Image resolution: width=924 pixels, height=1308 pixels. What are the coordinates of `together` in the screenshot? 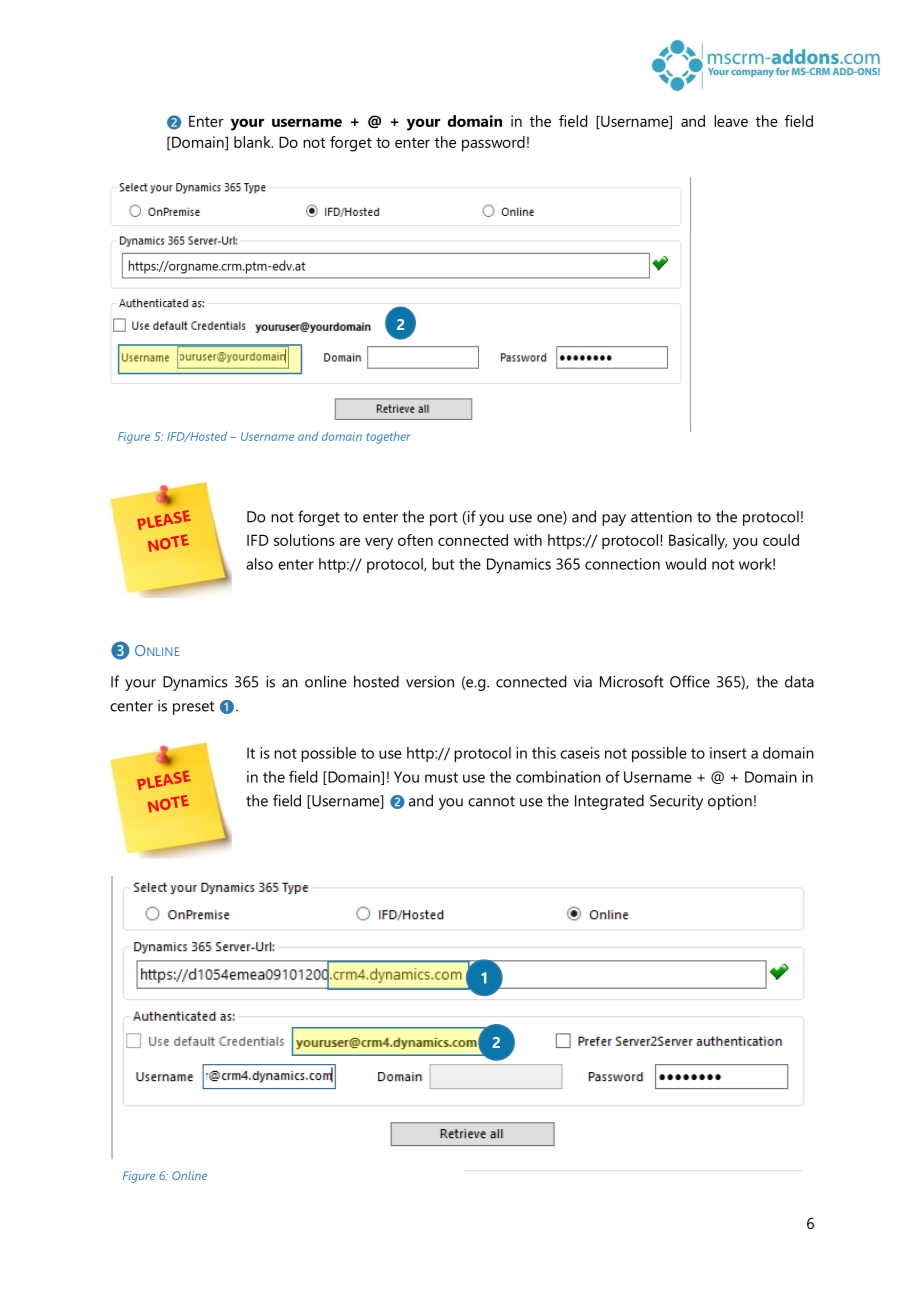 It's located at (388, 438).
